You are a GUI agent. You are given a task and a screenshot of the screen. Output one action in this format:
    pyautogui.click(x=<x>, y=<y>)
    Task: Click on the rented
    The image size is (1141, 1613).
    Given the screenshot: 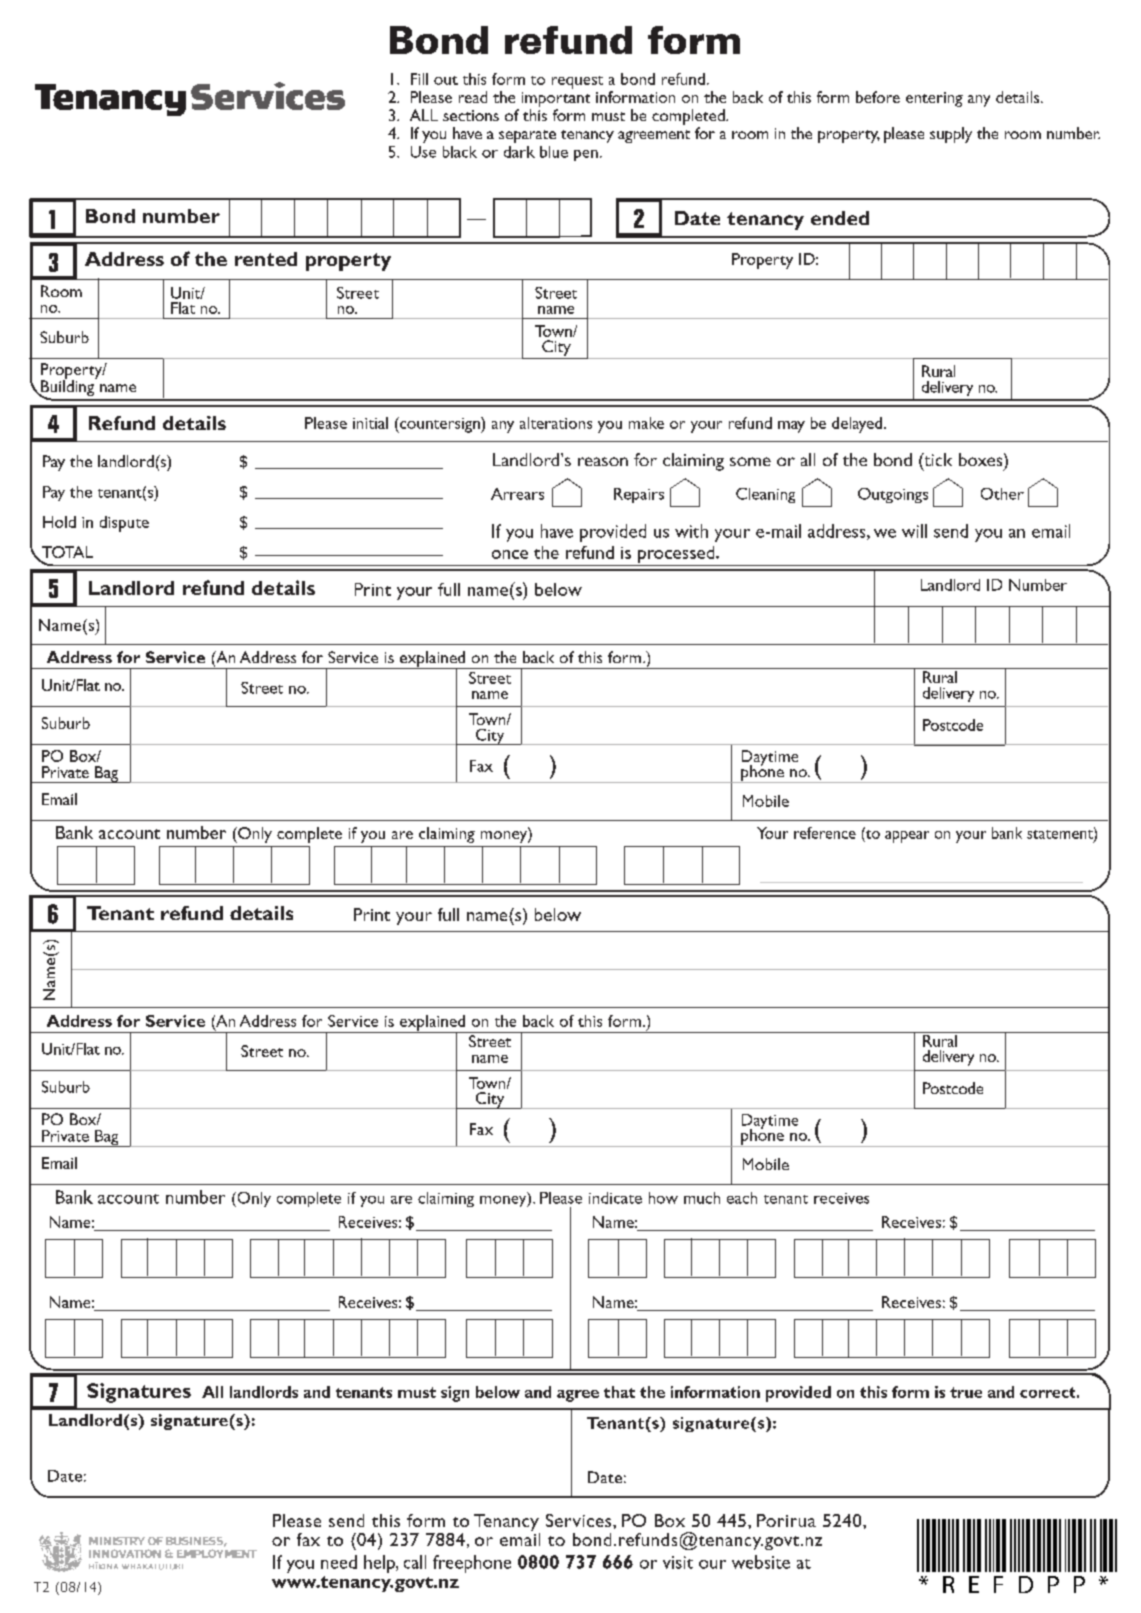 What is the action you would take?
    pyautogui.click(x=266, y=259)
